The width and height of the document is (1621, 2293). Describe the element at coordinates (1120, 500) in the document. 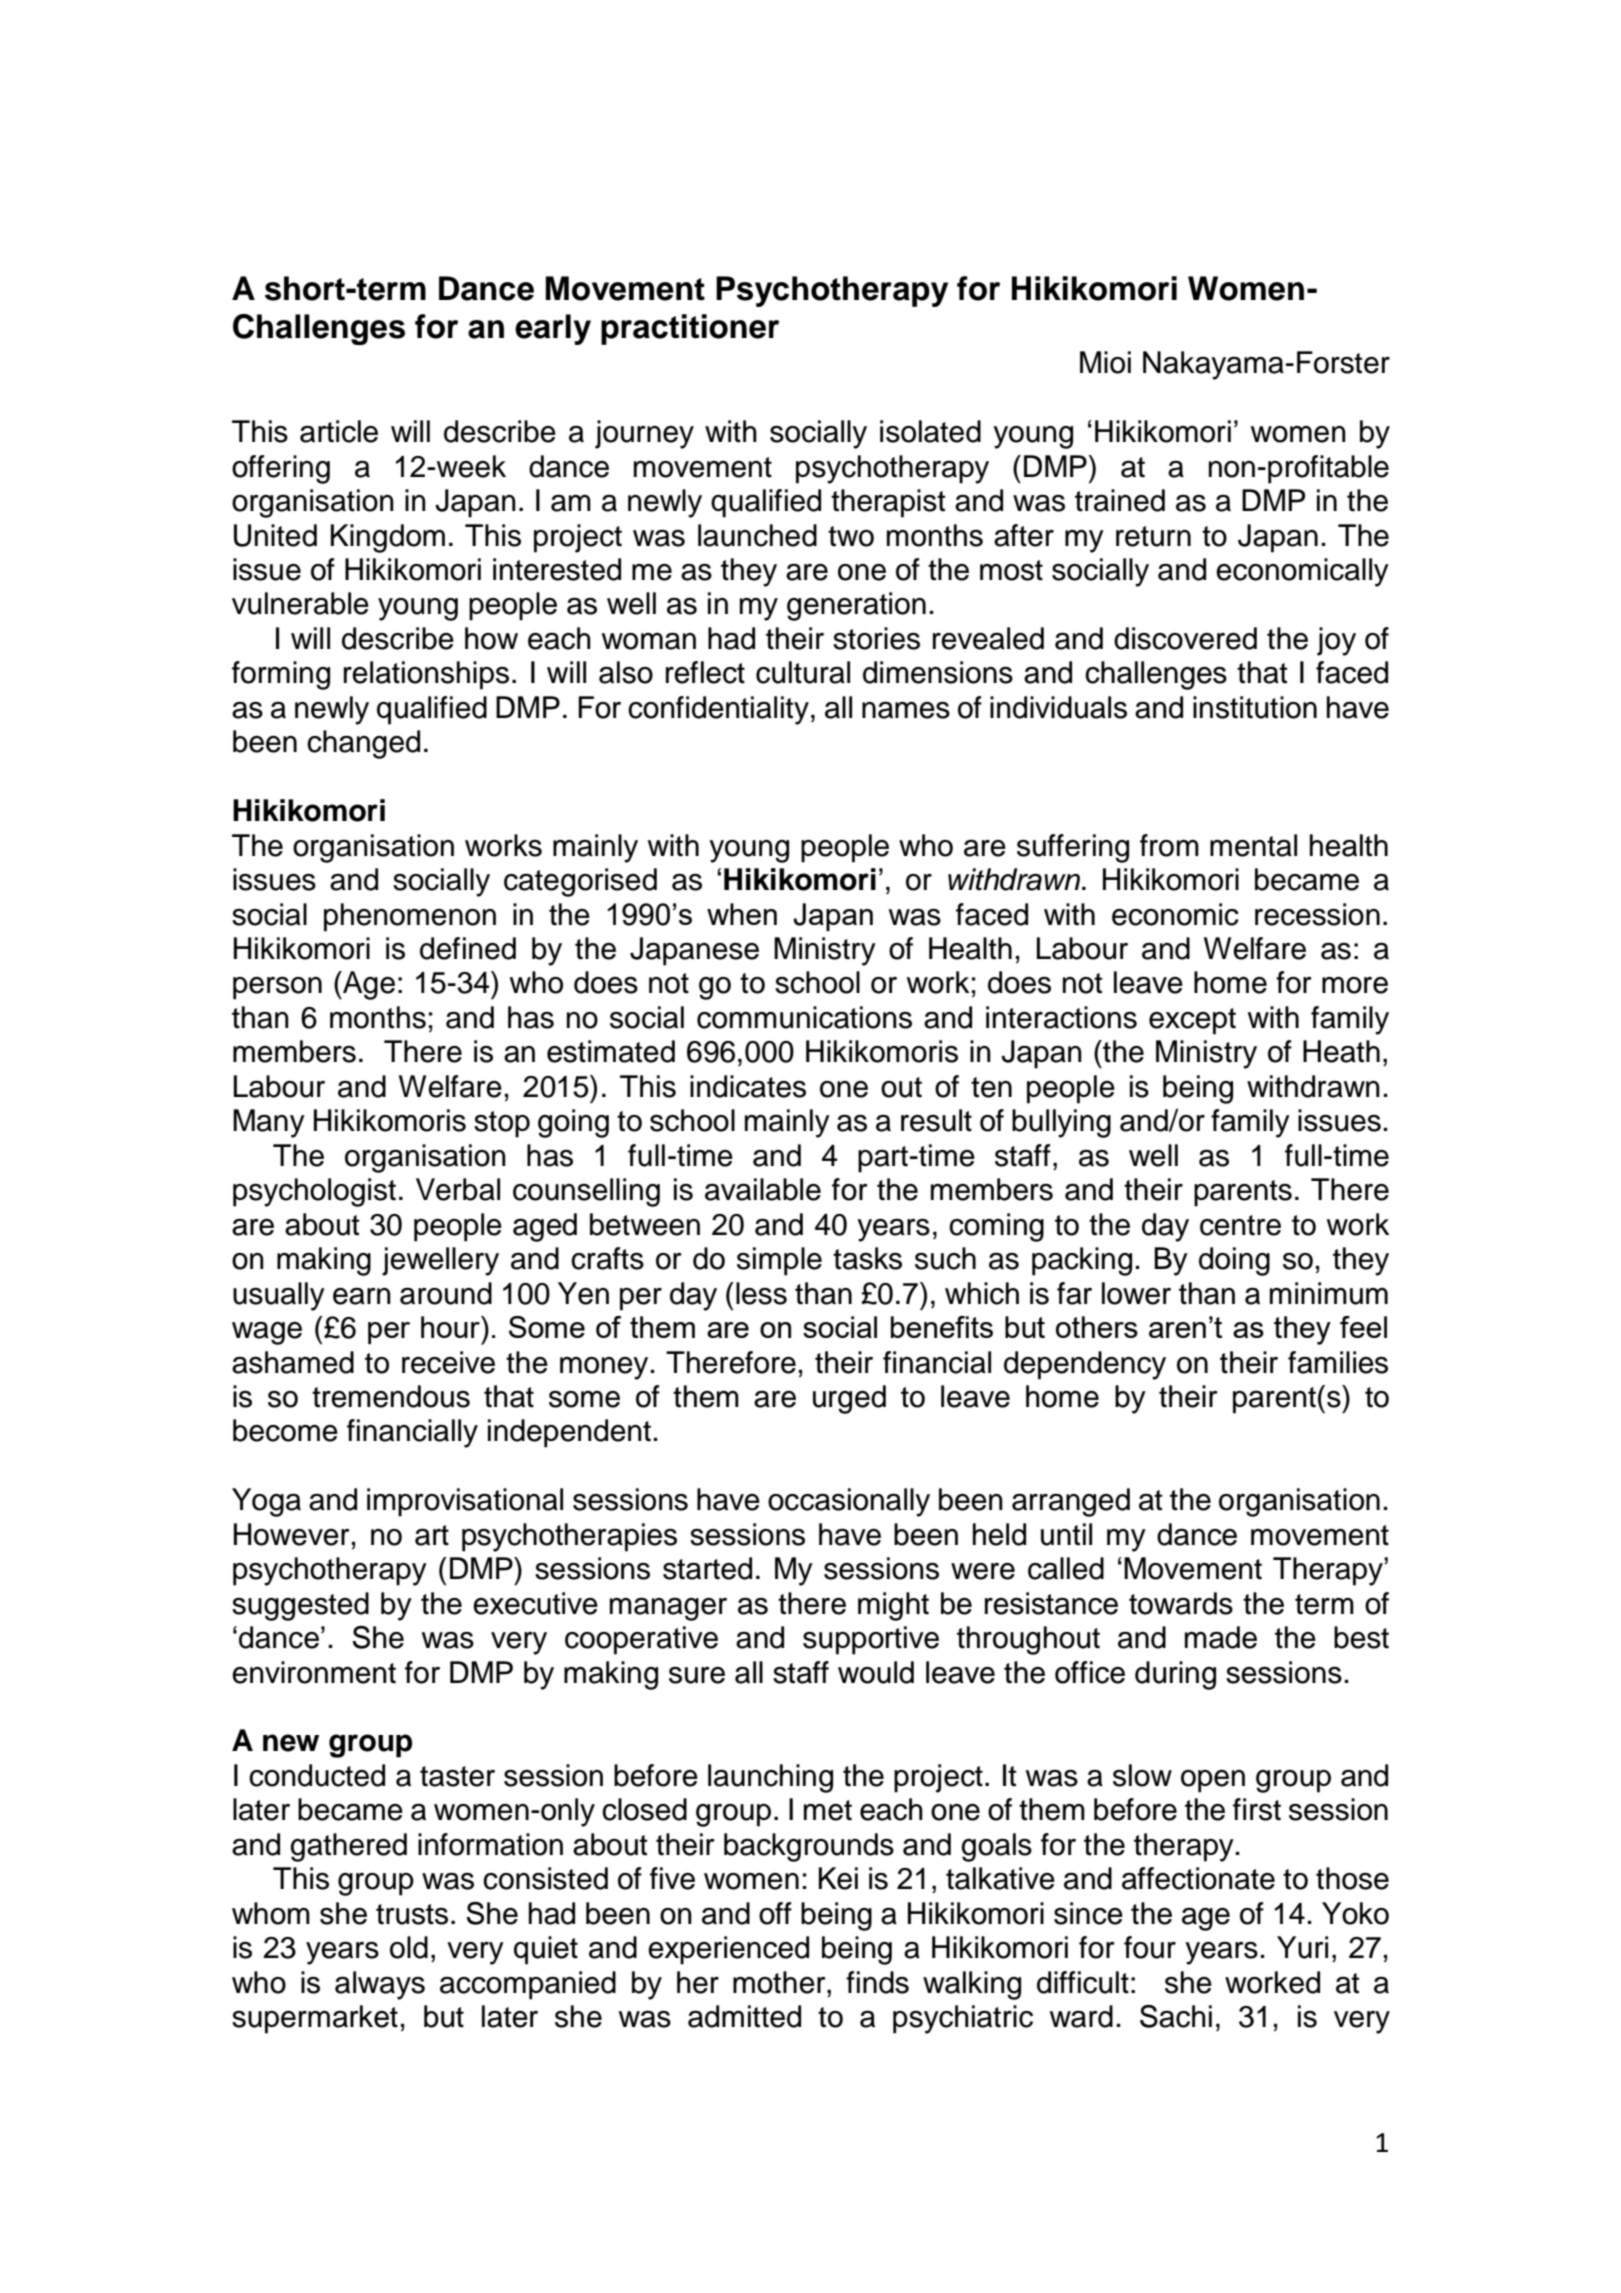

I see `trained` at that location.
